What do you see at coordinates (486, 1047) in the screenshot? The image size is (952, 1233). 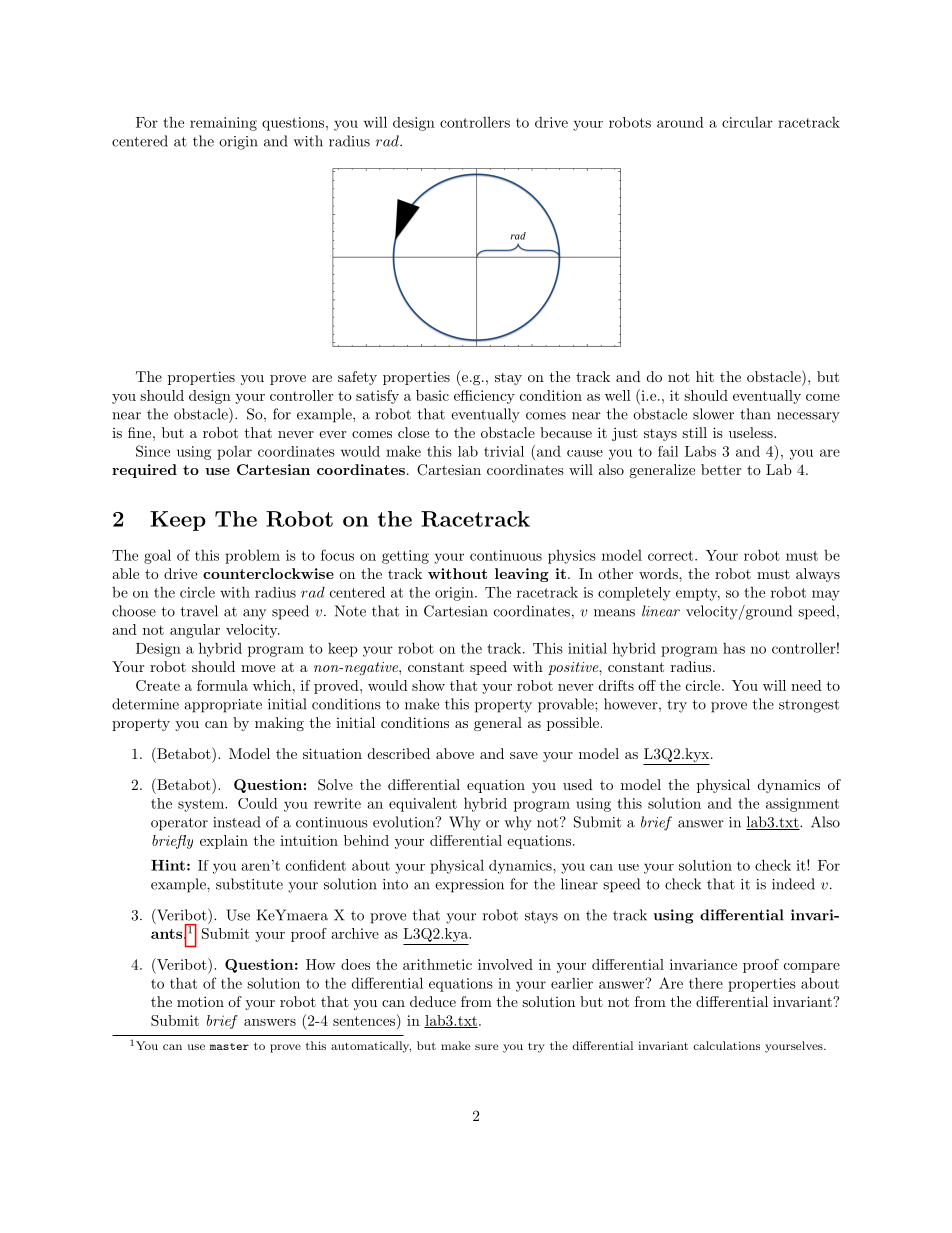 I see `sure` at bounding box center [486, 1047].
